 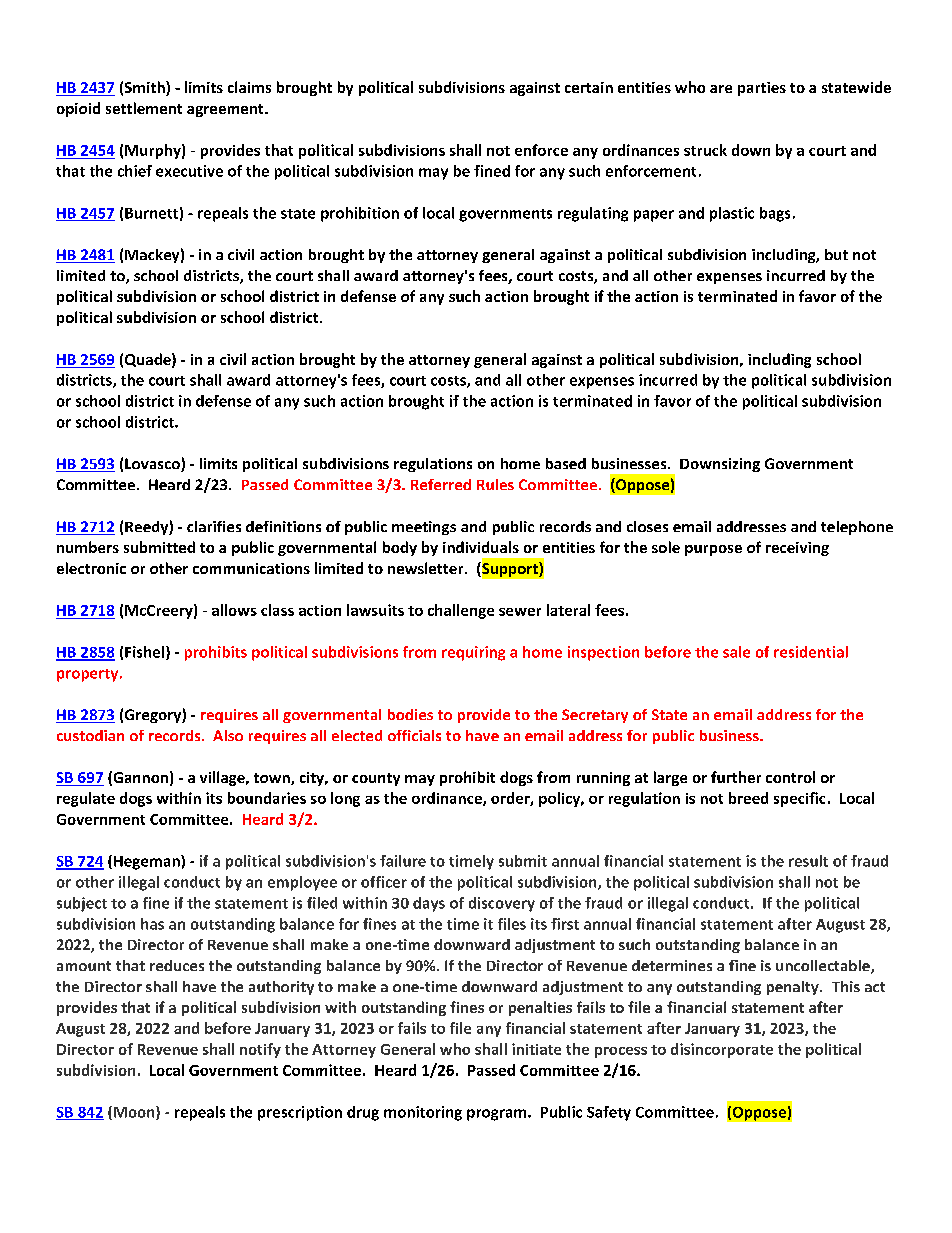 I want to click on Moon, so click(x=135, y=1113).
